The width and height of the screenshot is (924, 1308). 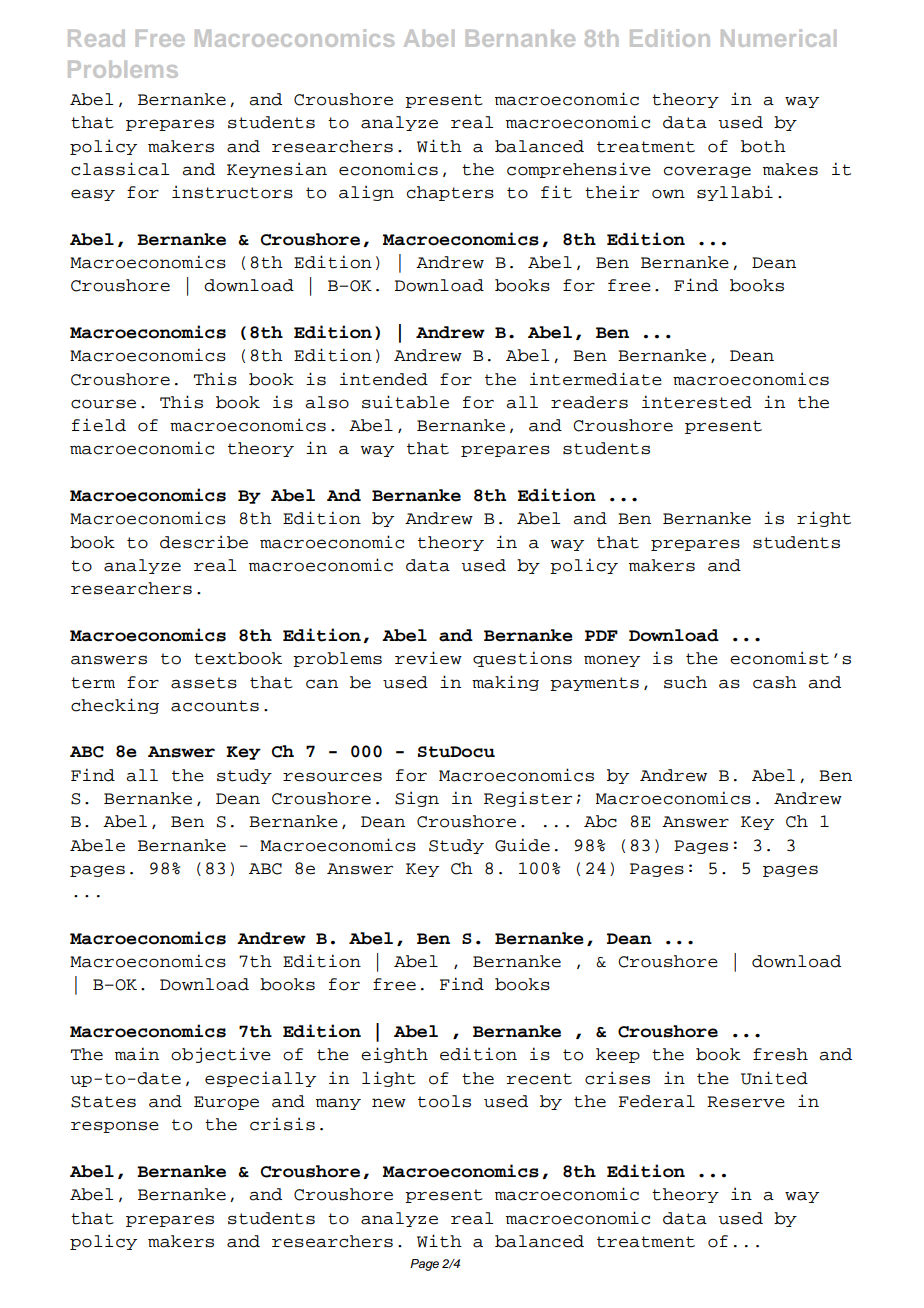 I want to click on classical, so click(x=120, y=169).
